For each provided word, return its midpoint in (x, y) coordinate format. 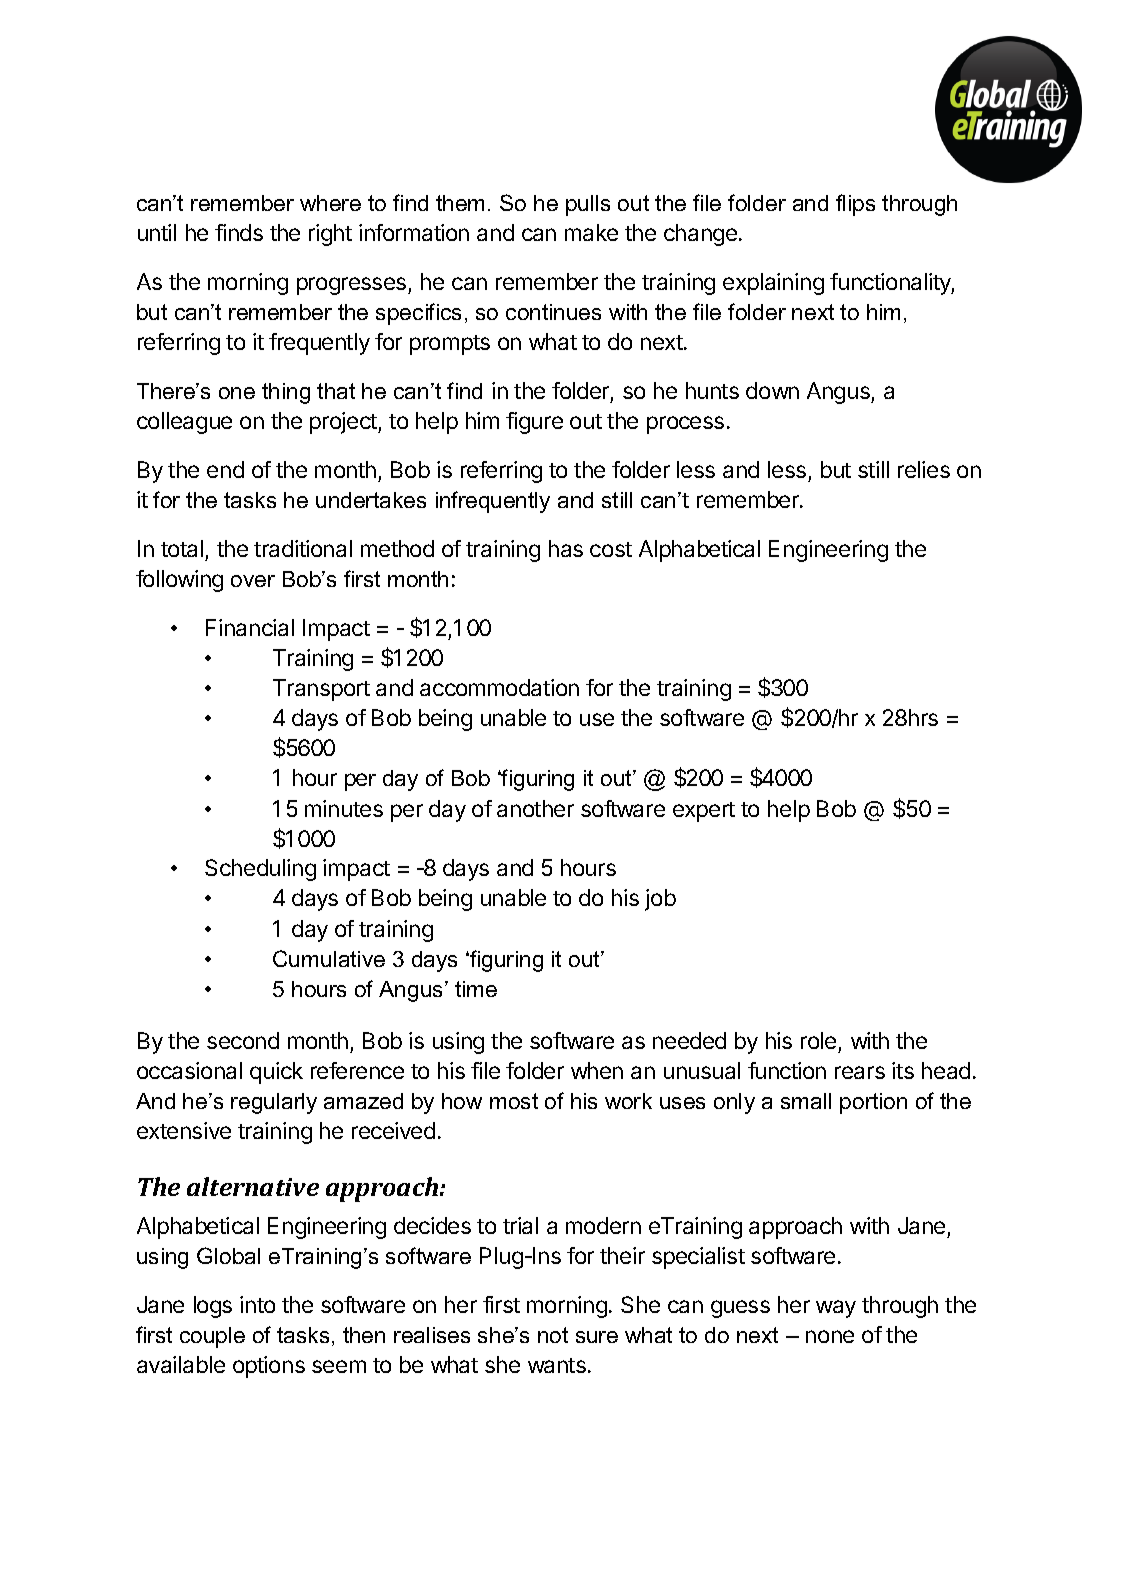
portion (873, 1103)
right (330, 235)
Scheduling (260, 870)
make (591, 232)
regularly (274, 1103)
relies (924, 469)
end (225, 469)
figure (534, 423)
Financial (250, 627)
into (257, 1304)
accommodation (499, 687)
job (660, 900)
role (820, 1042)
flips (855, 205)
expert (704, 812)
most (514, 1101)
